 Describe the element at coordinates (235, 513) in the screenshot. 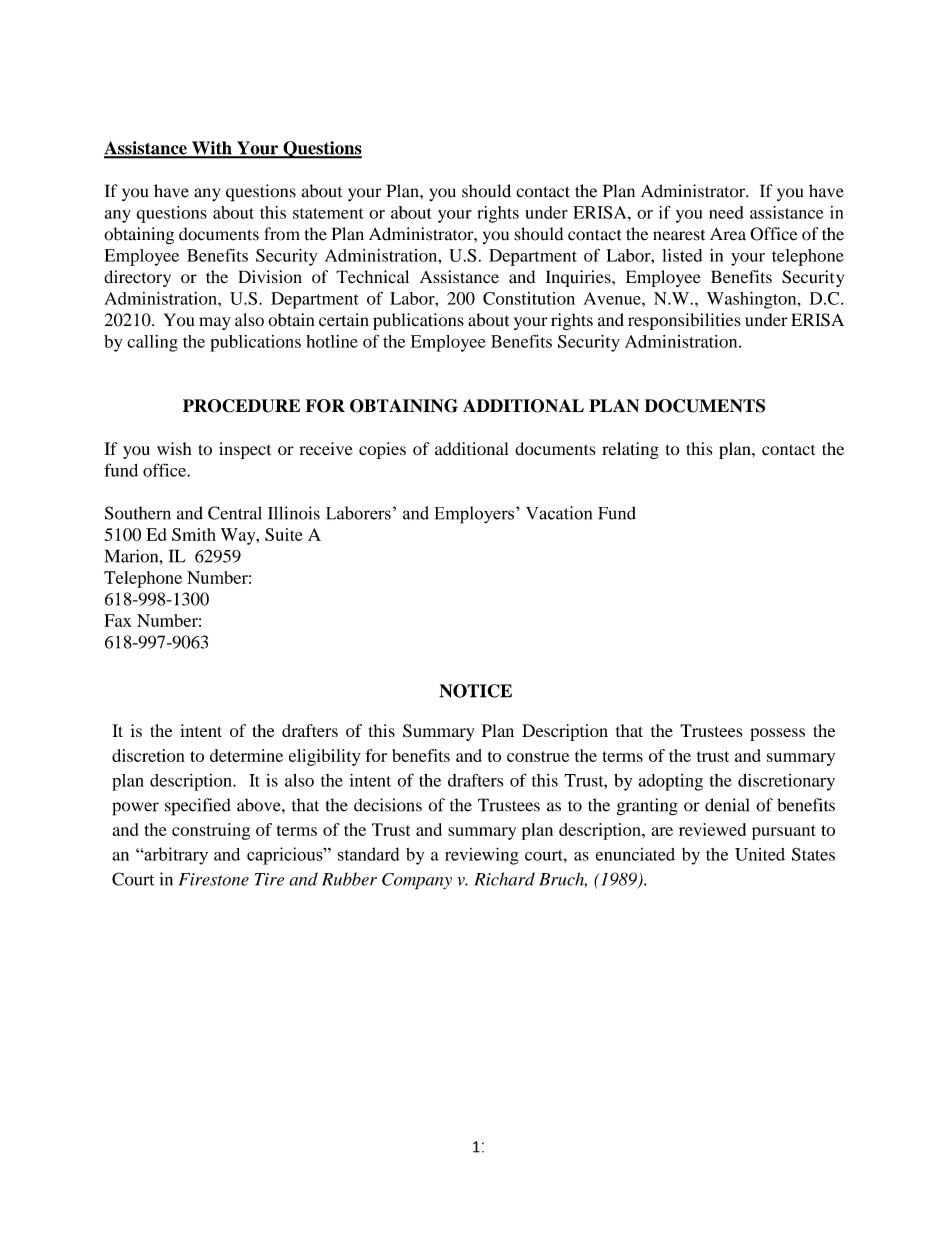

I see `Central` at that location.
